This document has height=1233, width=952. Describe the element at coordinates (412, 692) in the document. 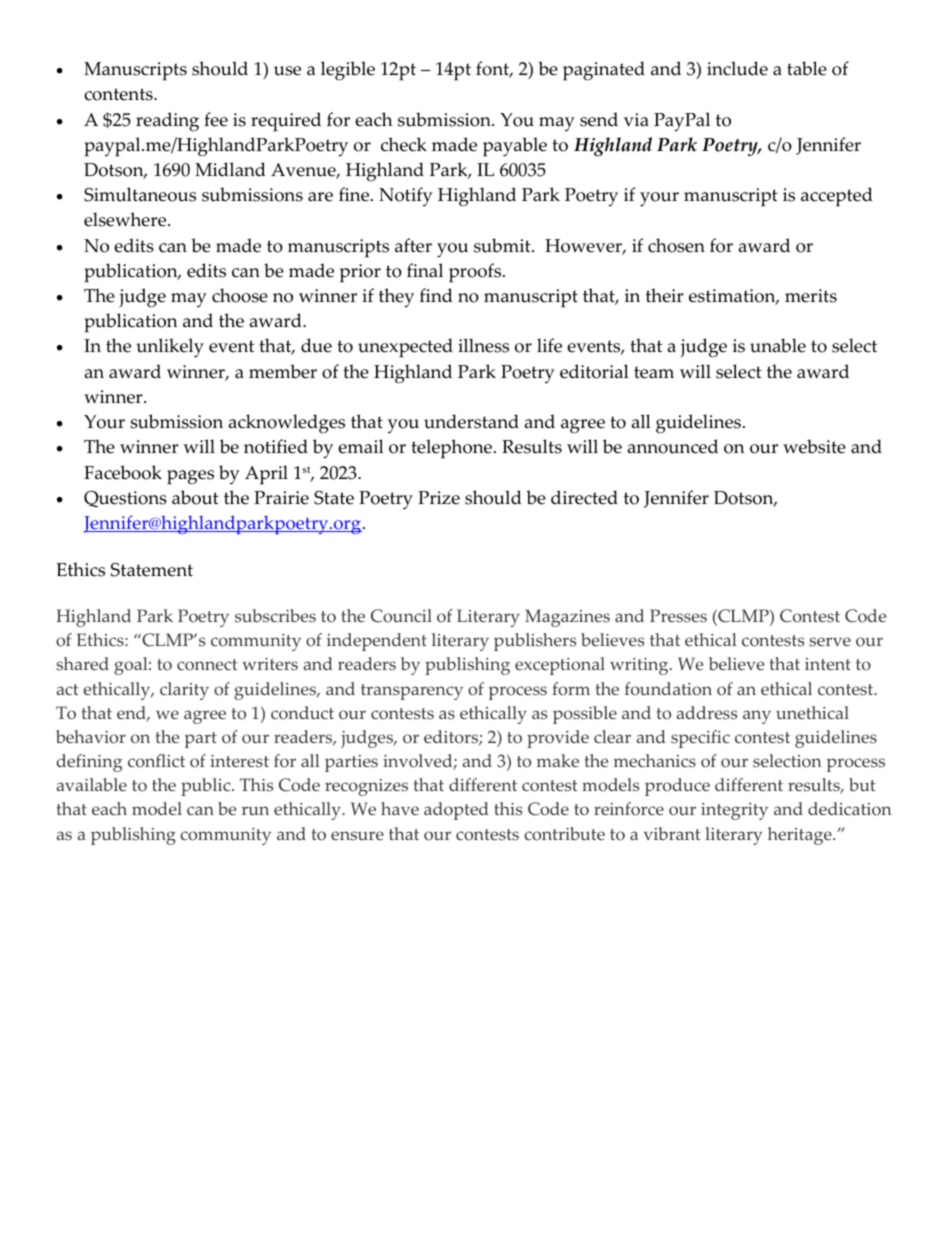

I see `transparency` at that location.
